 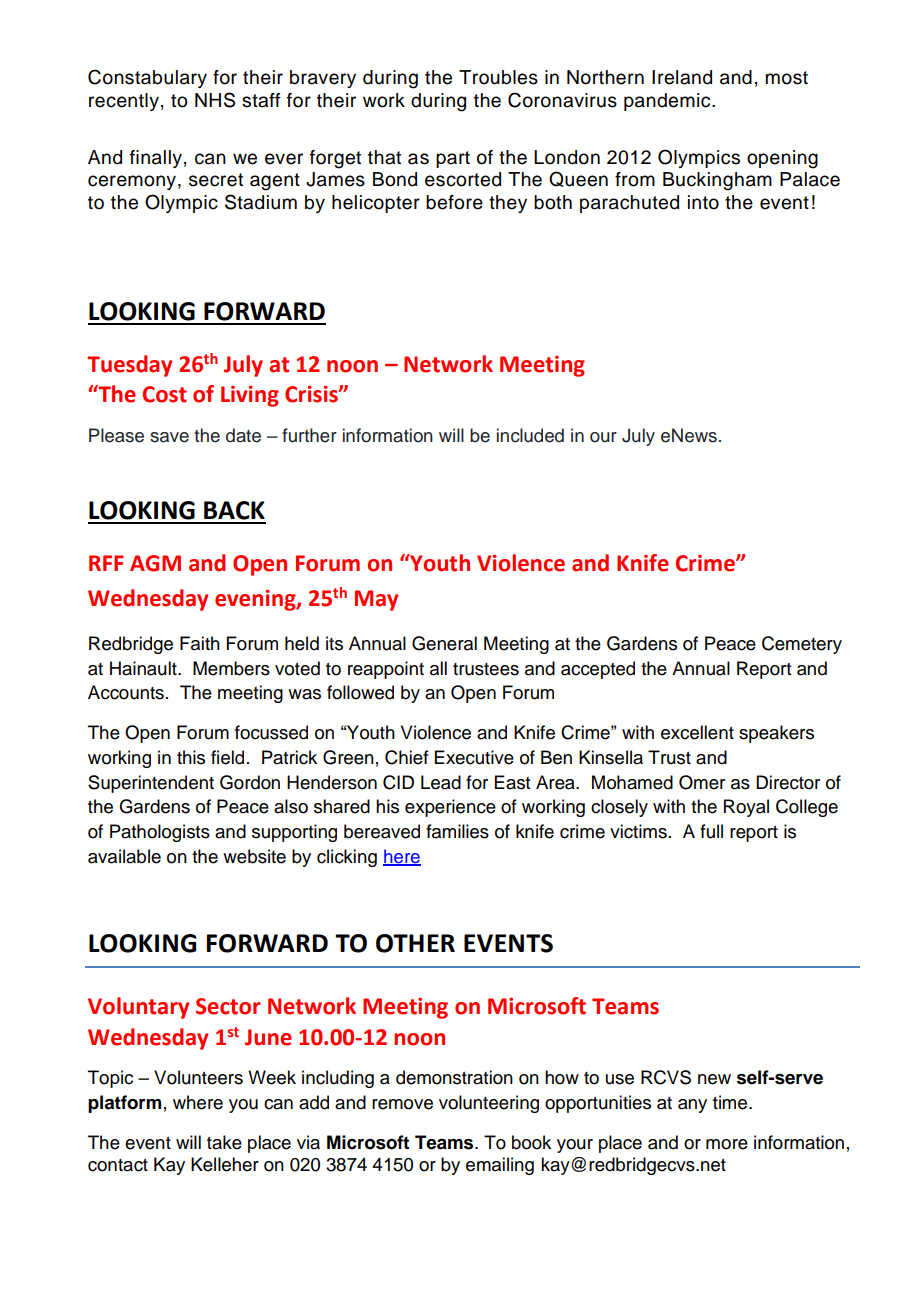 What do you see at coordinates (489, 1104) in the page?
I see `volunteering` at bounding box center [489, 1104].
